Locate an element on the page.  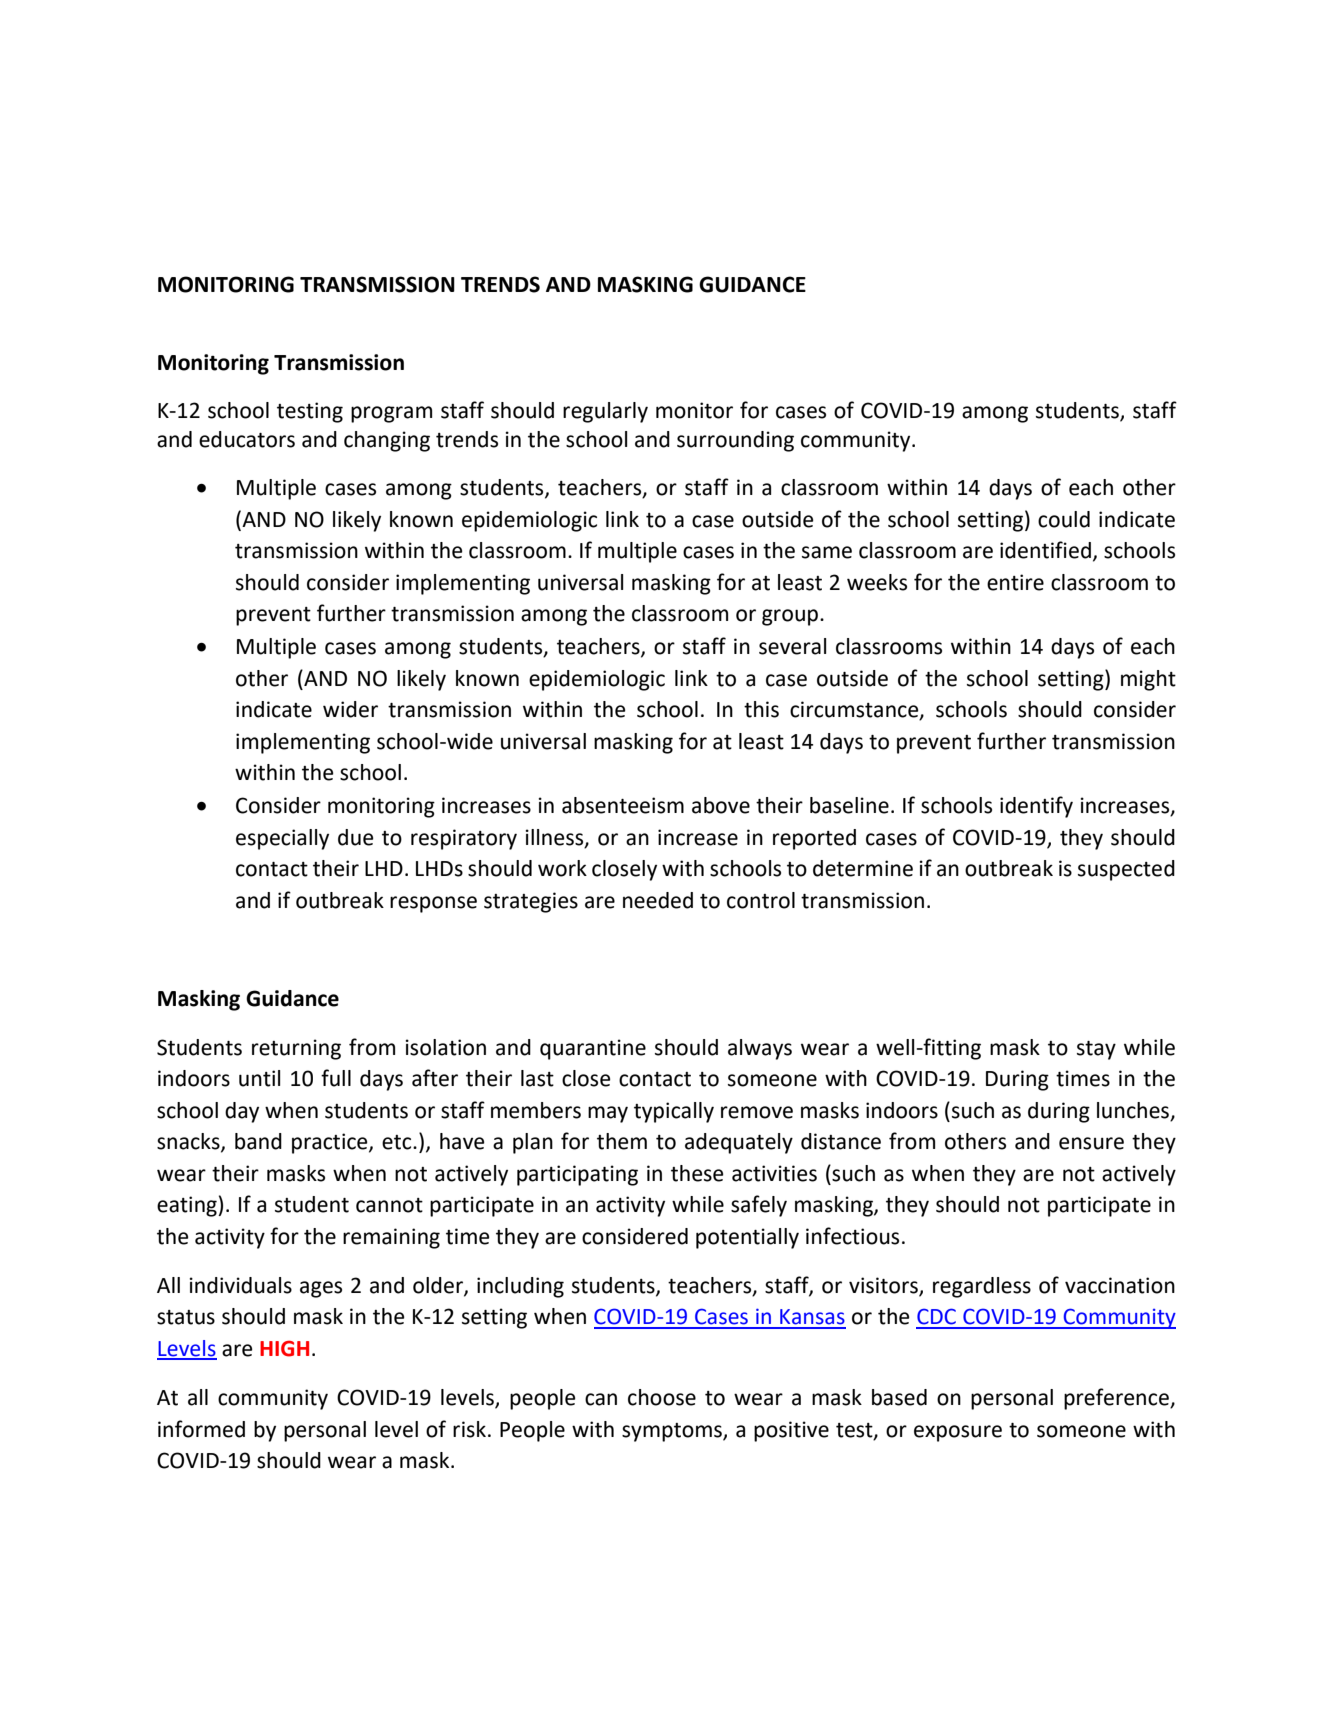
HIGH is located at coordinates (284, 1348).
